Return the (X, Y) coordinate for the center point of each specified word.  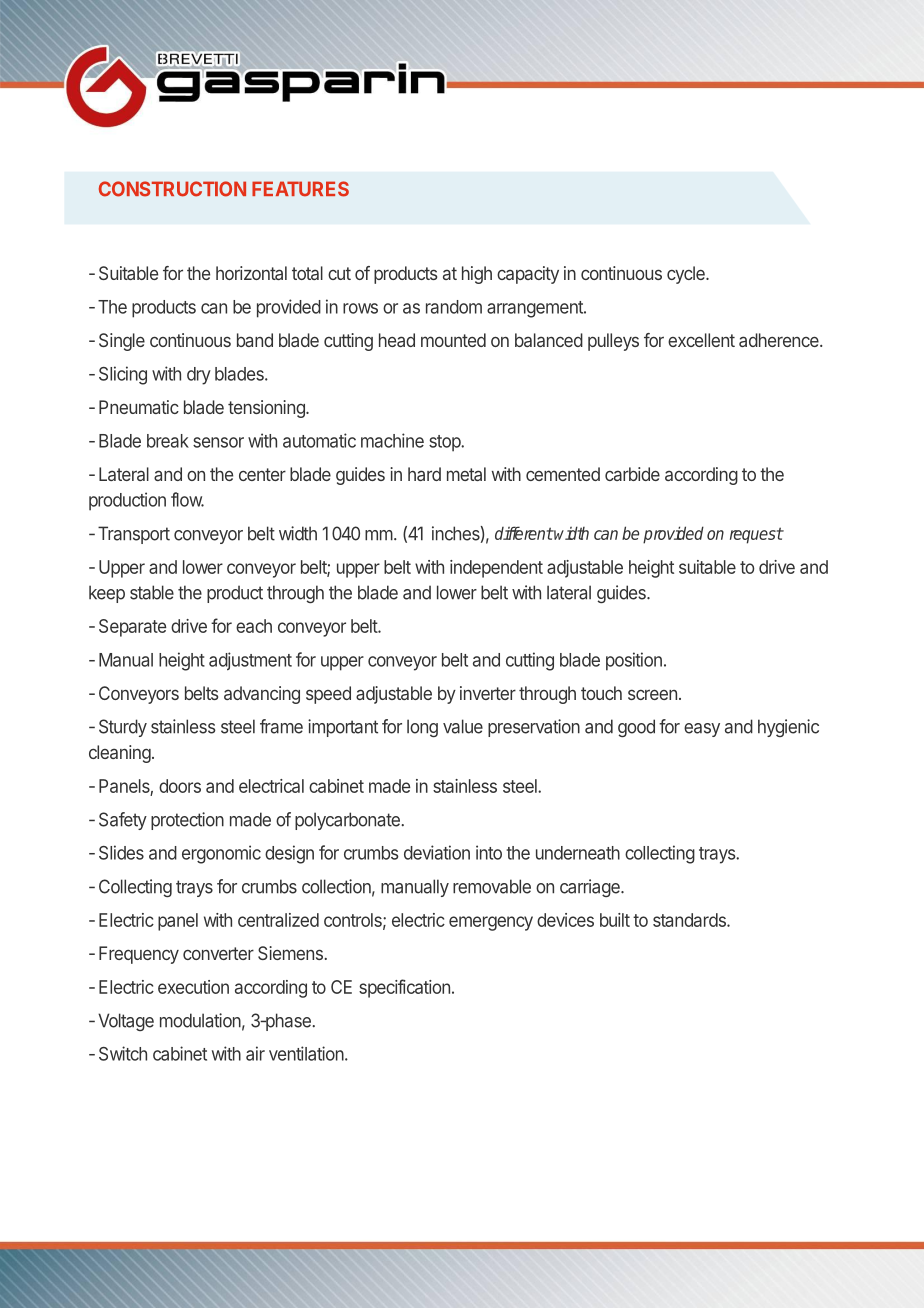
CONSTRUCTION (172, 189)
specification (404, 988)
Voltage (126, 1022)
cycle (687, 275)
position (634, 661)
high (477, 275)
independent (496, 569)
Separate (133, 628)
